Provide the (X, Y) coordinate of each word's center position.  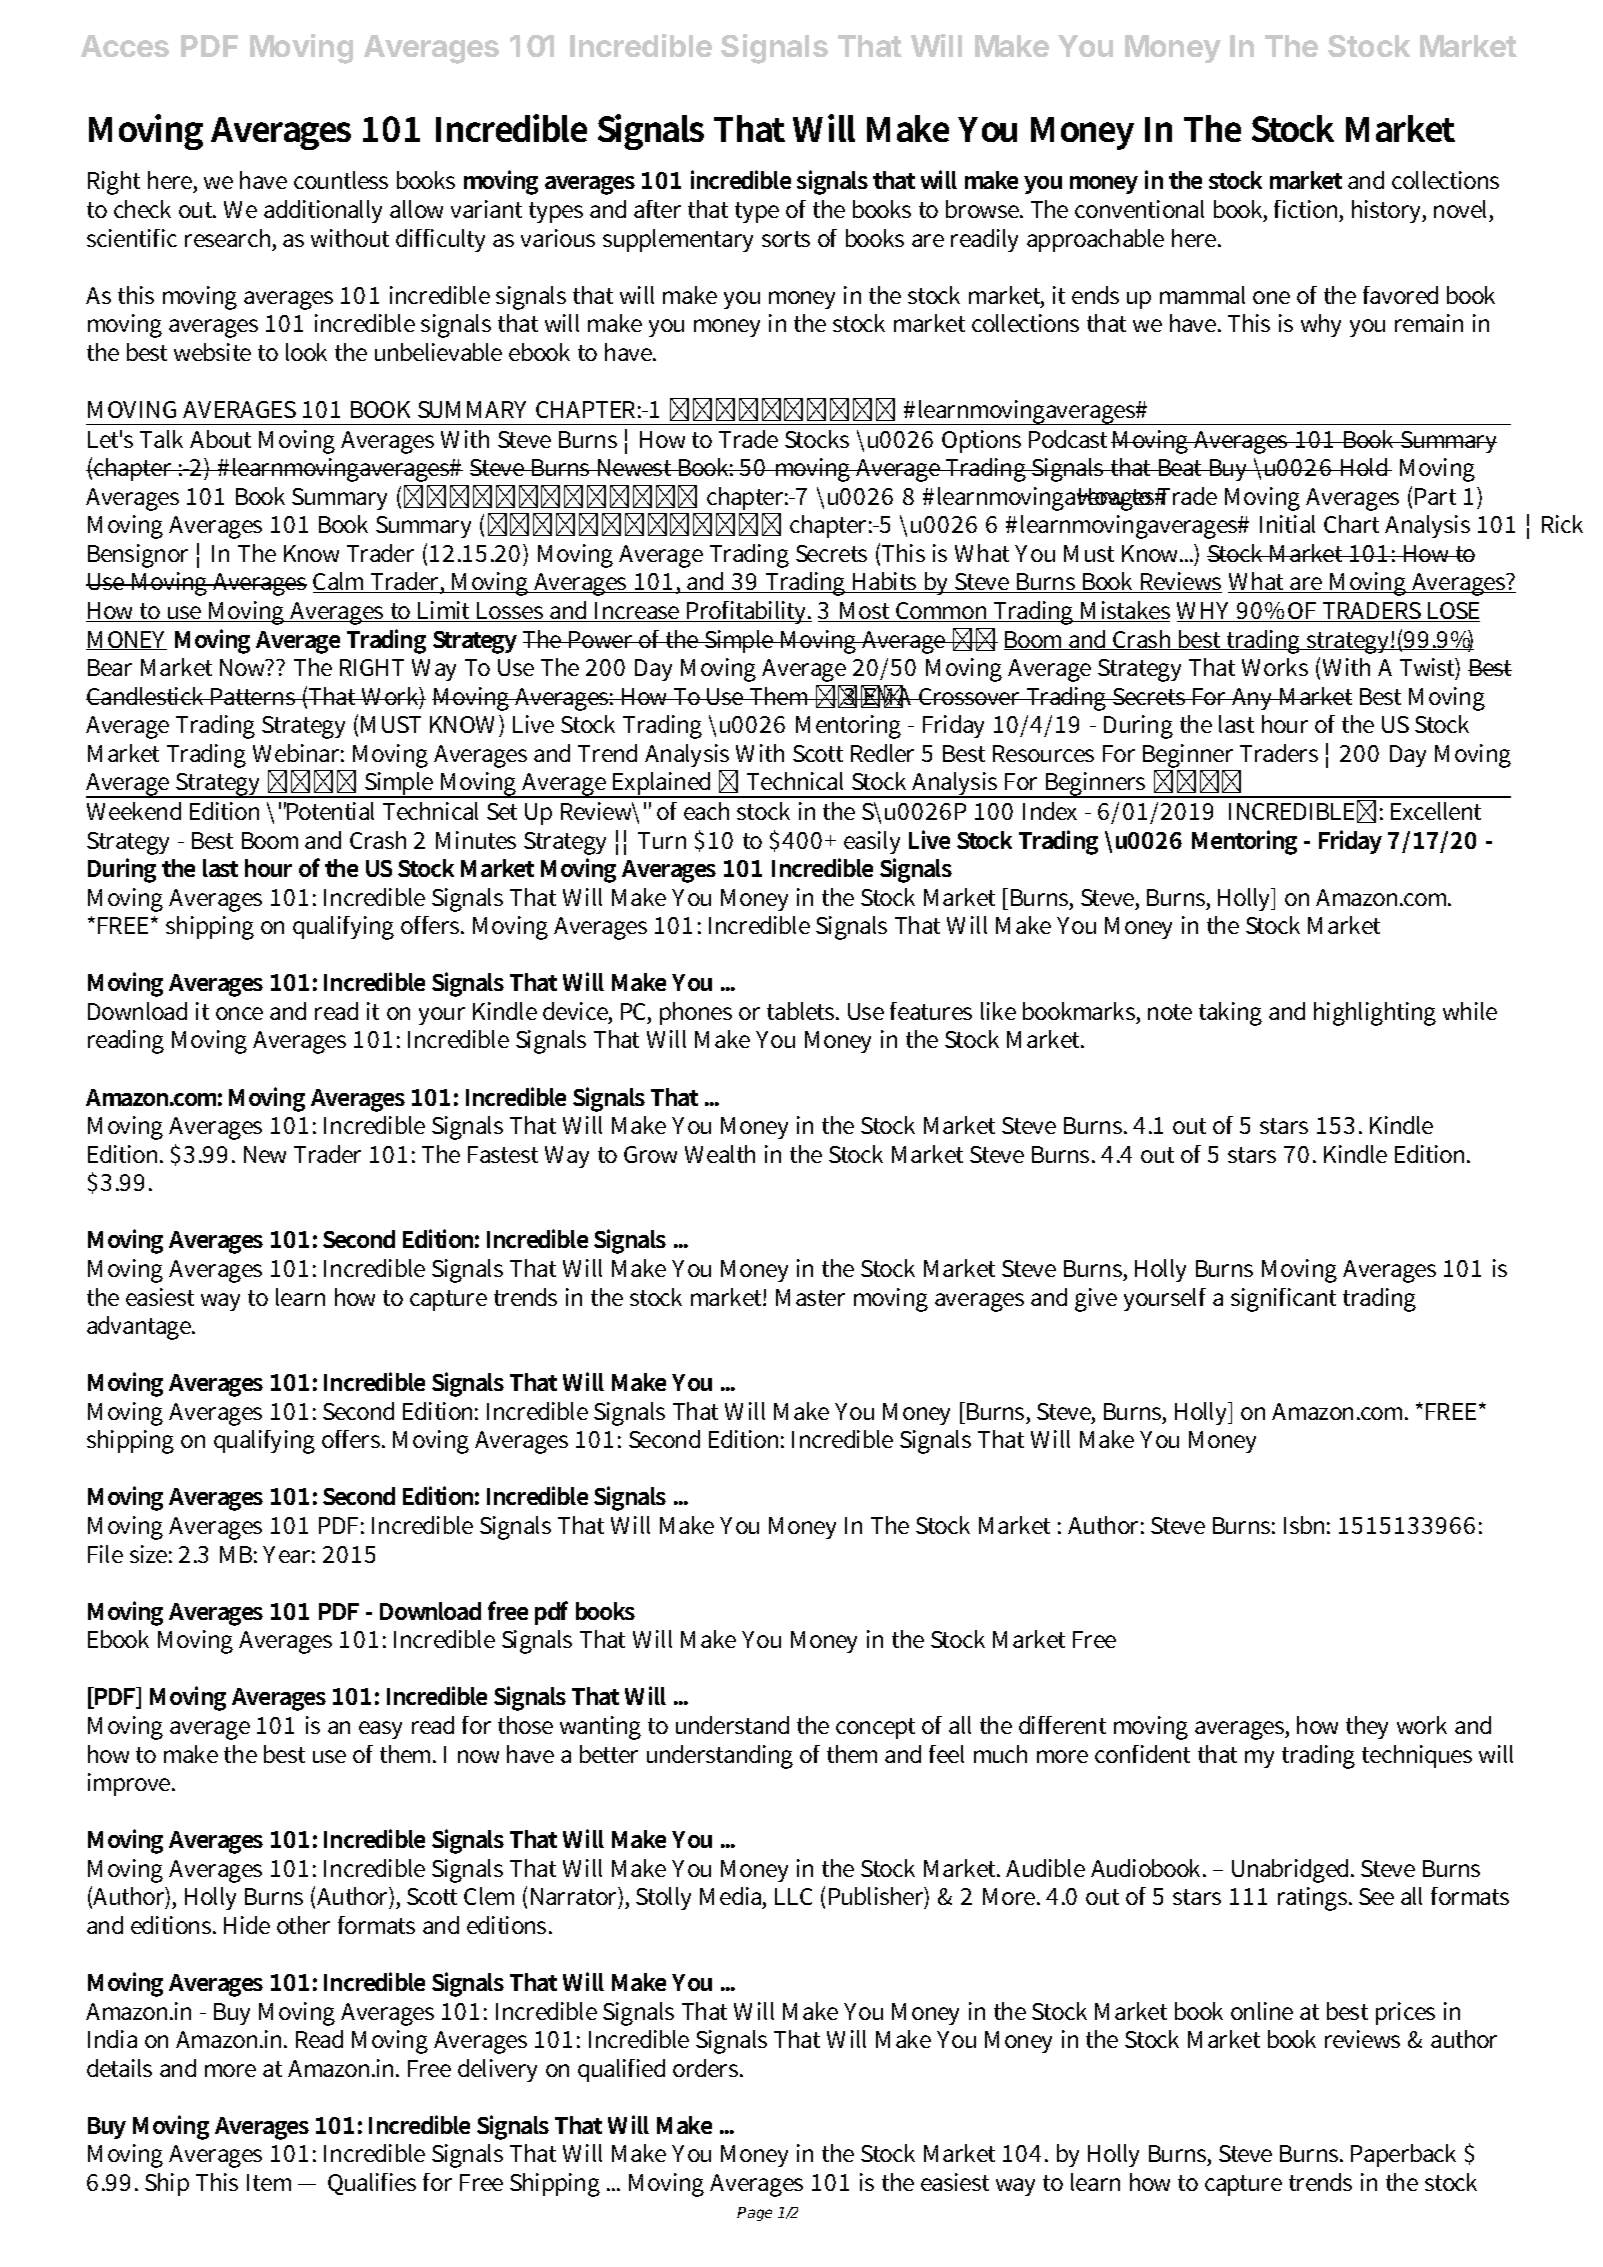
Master (810, 1297)
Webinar (298, 753)
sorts (786, 239)
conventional (1139, 209)
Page (754, 2214)
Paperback (1403, 2155)
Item (269, 2182)
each (706, 811)
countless (341, 180)
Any (1253, 699)
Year (289, 1554)
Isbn (1307, 1525)
